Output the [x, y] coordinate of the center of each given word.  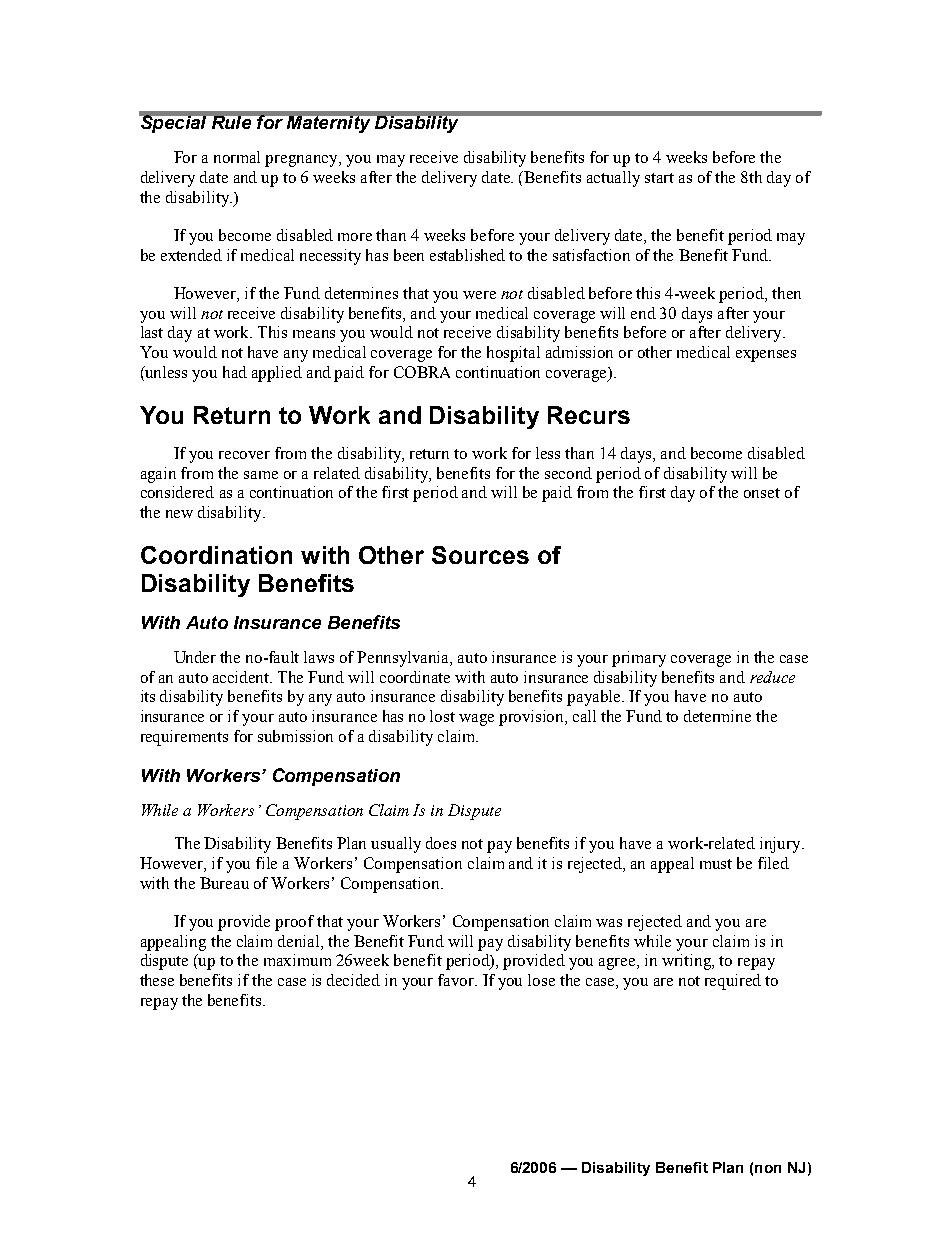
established [467, 255]
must [716, 864]
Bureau [224, 883]
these [157, 980]
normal [237, 157]
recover [244, 455]
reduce [772, 677]
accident [242, 677]
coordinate [415, 677]
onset [762, 493]
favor [457, 980]
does [441, 843]
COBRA [422, 372]
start [659, 178]
